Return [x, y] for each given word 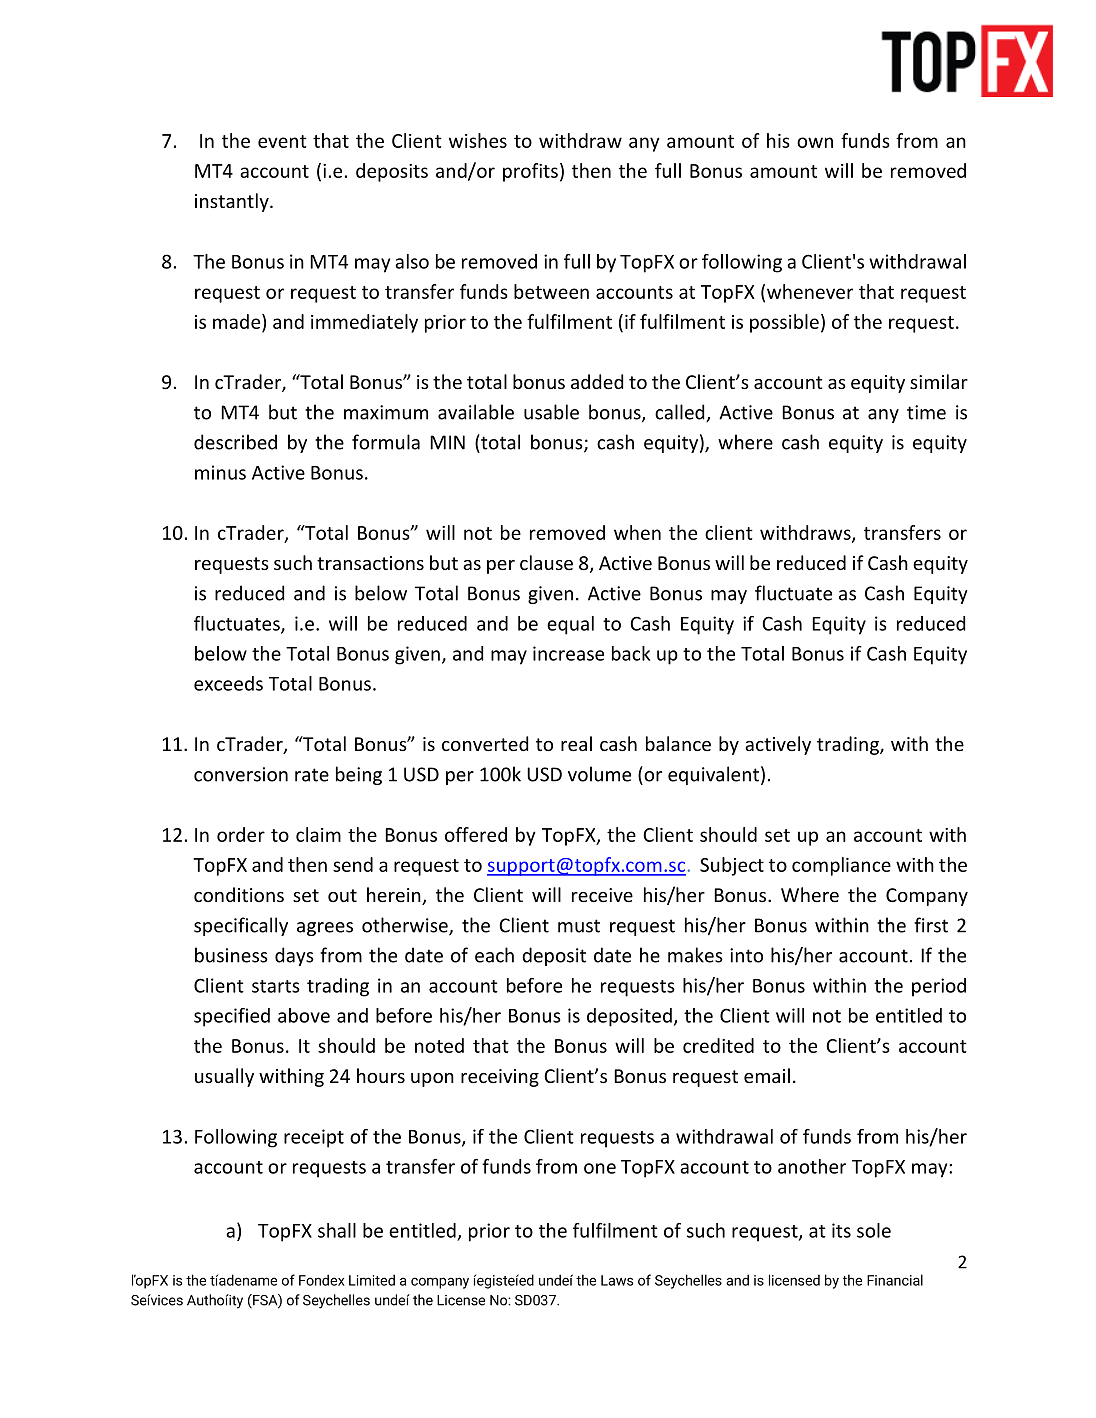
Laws [617, 1280]
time [926, 412]
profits [530, 172]
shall [337, 1230]
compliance [841, 866]
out [342, 895]
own [815, 142]
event [282, 141]
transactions [370, 563]
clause [546, 562]
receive [602, 895]
